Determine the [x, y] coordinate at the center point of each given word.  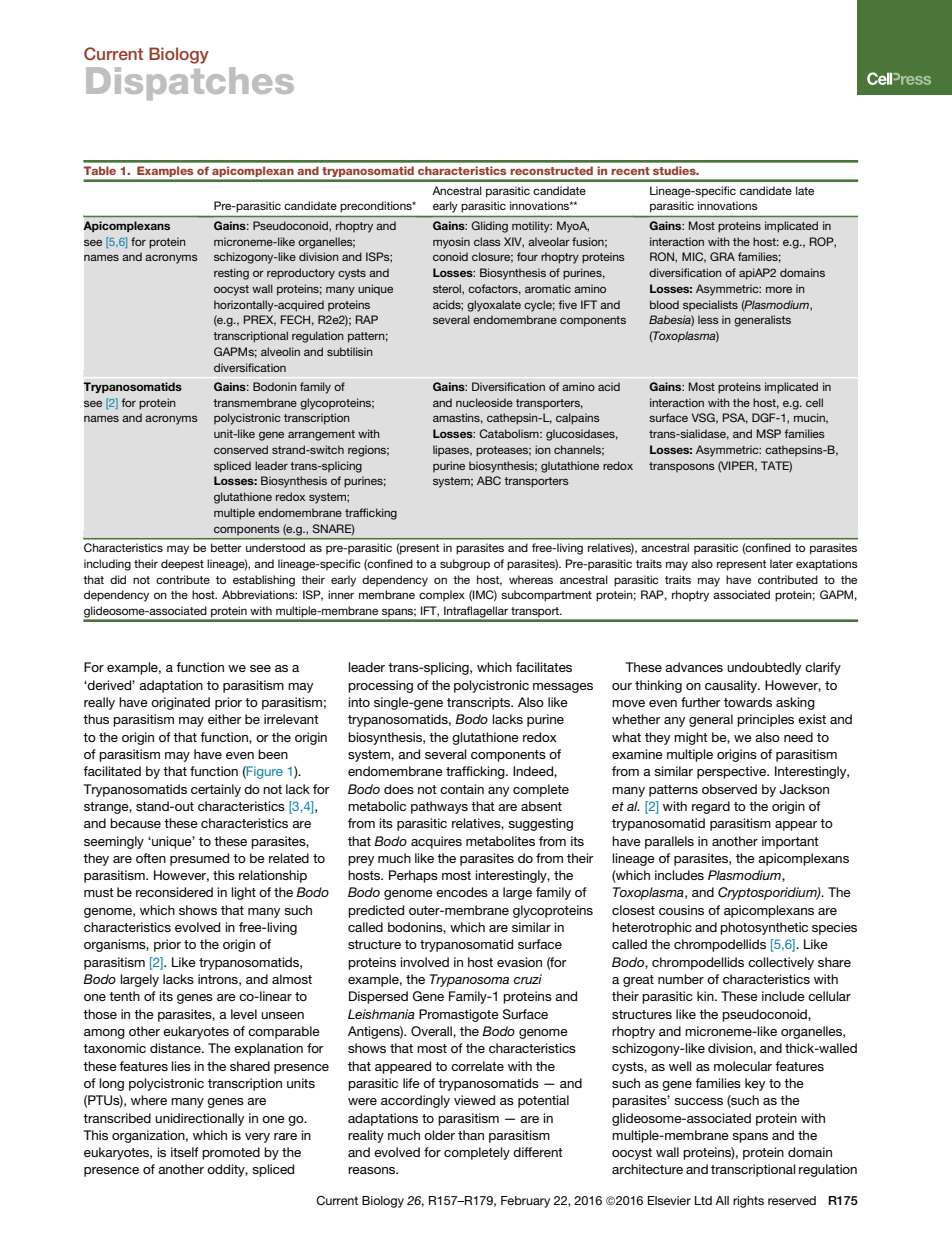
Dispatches [190, 83]
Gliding [489, 227]
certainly [216, 790]
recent [630, 171]
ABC [489, 480]
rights [748, 1202]
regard [711, 807]
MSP [769, 433]
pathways [439, 807]
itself [185, 1152]
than [471, 1135]
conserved [241, 449]
